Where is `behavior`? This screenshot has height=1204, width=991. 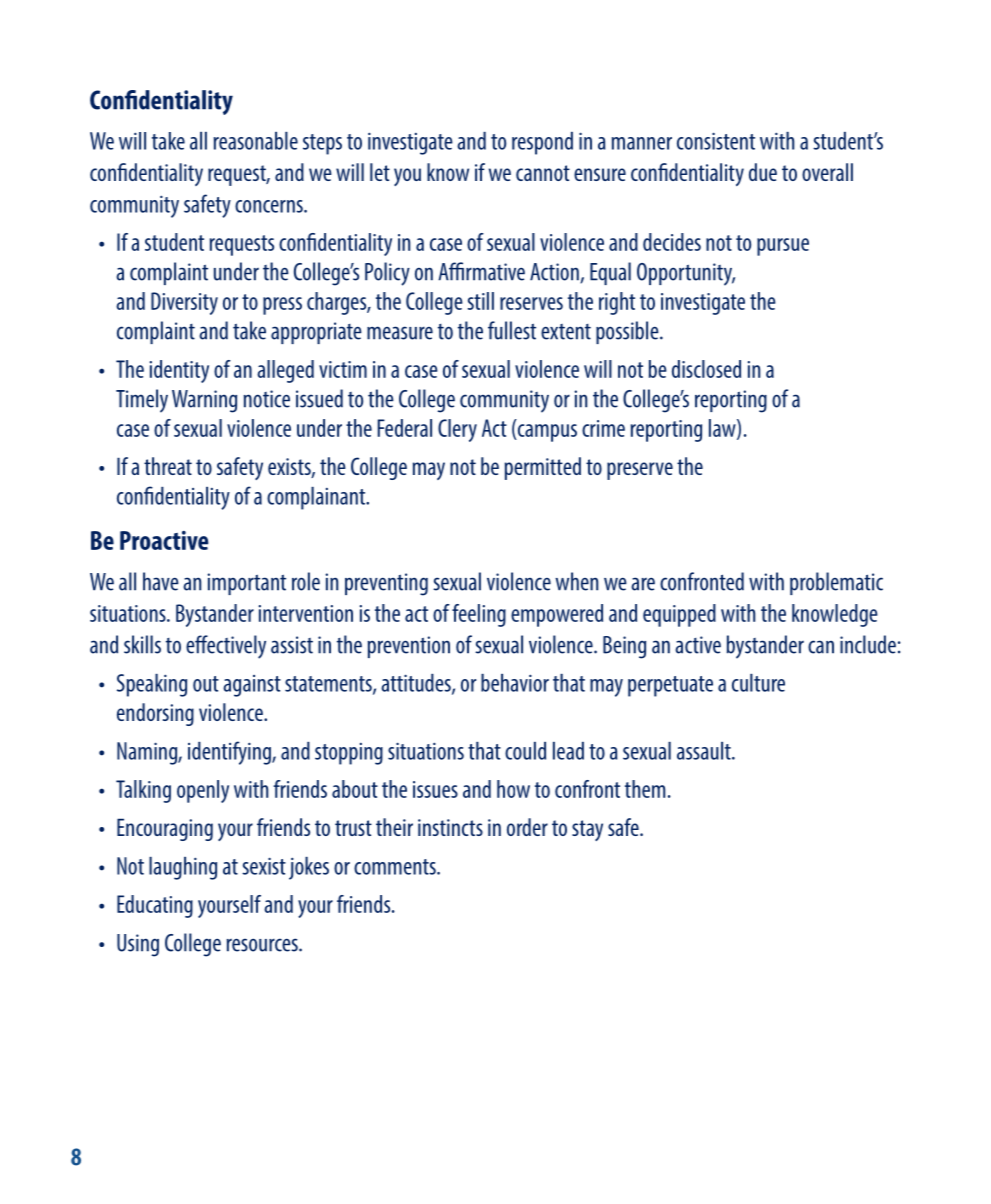
behavior is located at coordinates (515, 683).
